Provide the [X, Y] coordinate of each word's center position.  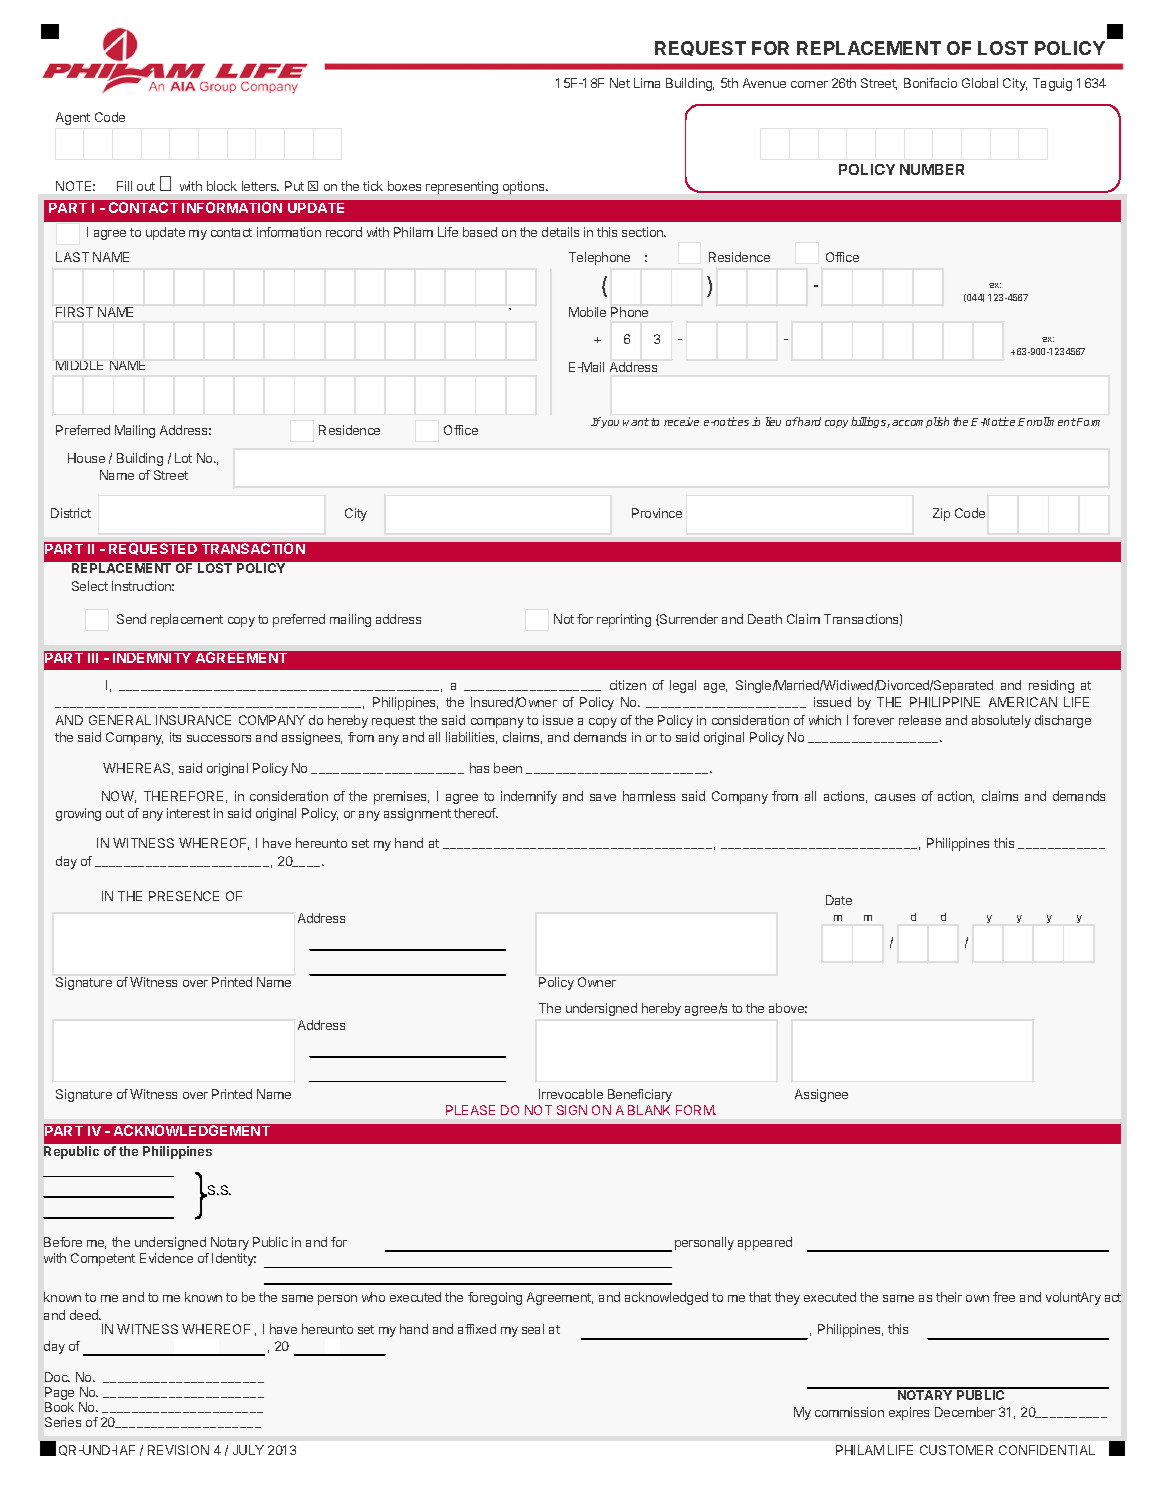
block [222, 186]
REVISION [178, 1450]
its [175, 737]
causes [895, 797]
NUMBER [932, 169]
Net [620, 83]
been [508, 768]
